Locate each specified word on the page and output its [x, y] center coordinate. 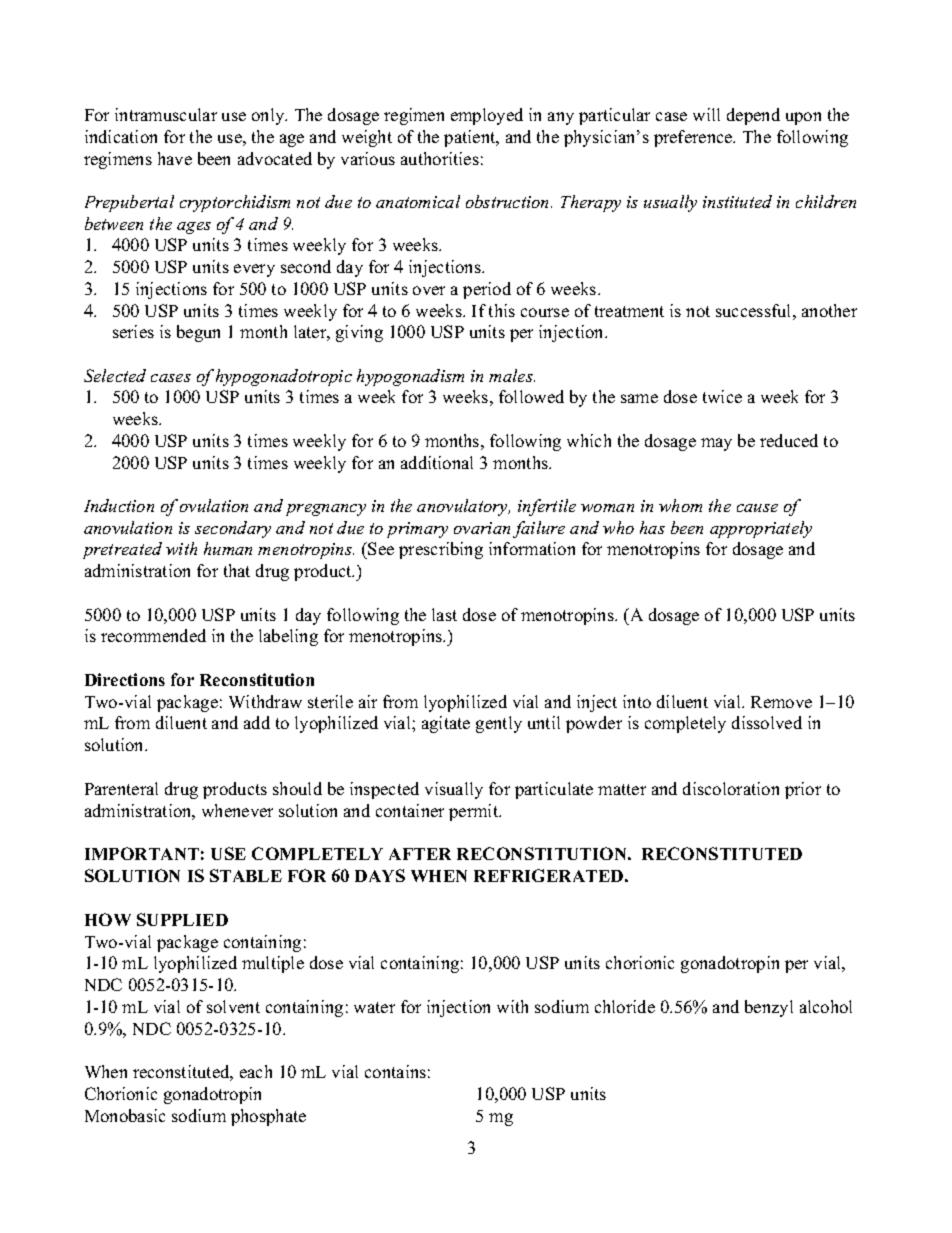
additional [437, 462]
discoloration [731, 788]
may [716, 444]
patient [471, 138]
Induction [119, 505]
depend [753, 116]
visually [454, 790]
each [256, 1071]
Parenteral [121, 788]
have [175, 158]
